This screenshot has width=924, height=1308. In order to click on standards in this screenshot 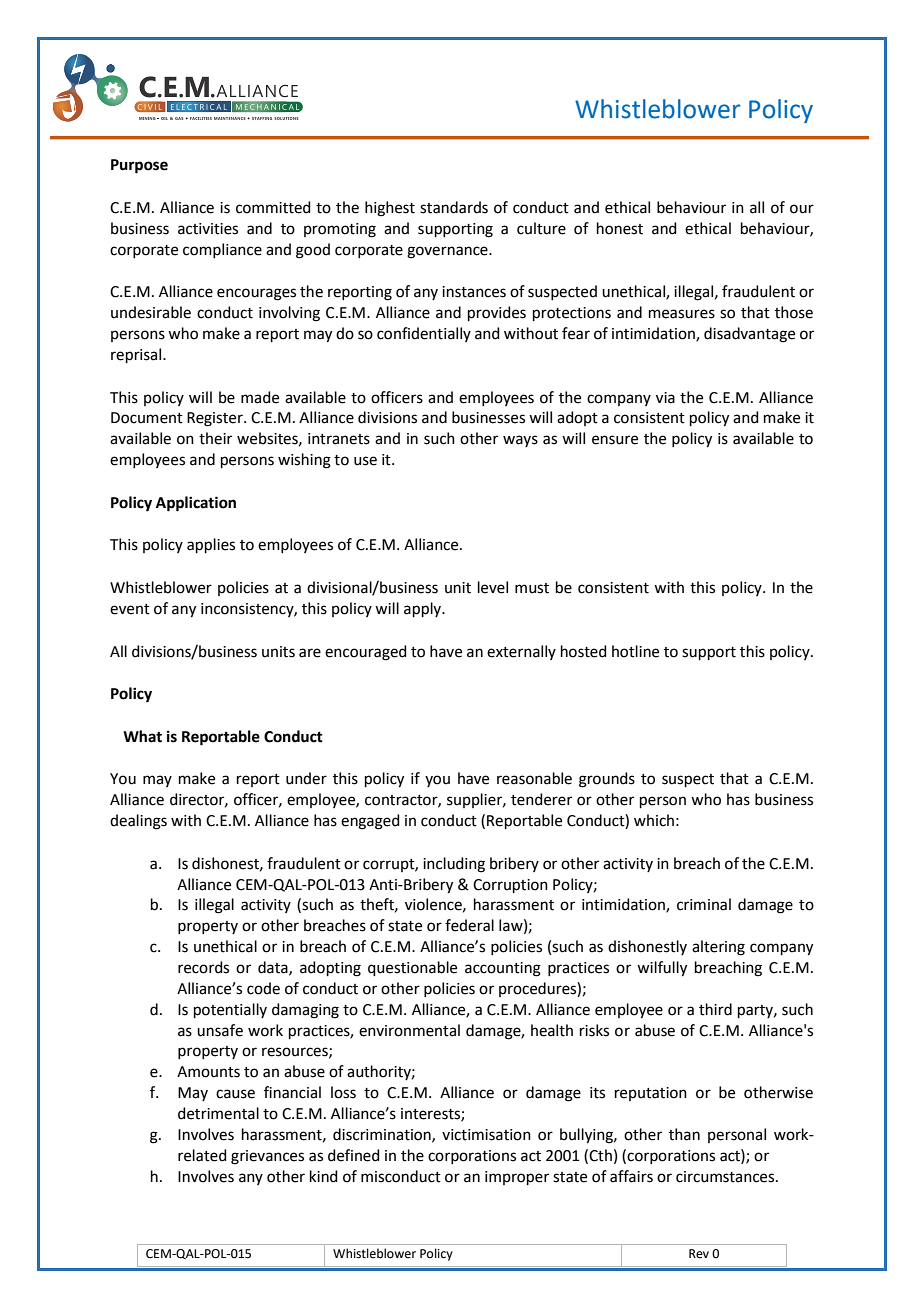, I will do `click(454, 207)`.
